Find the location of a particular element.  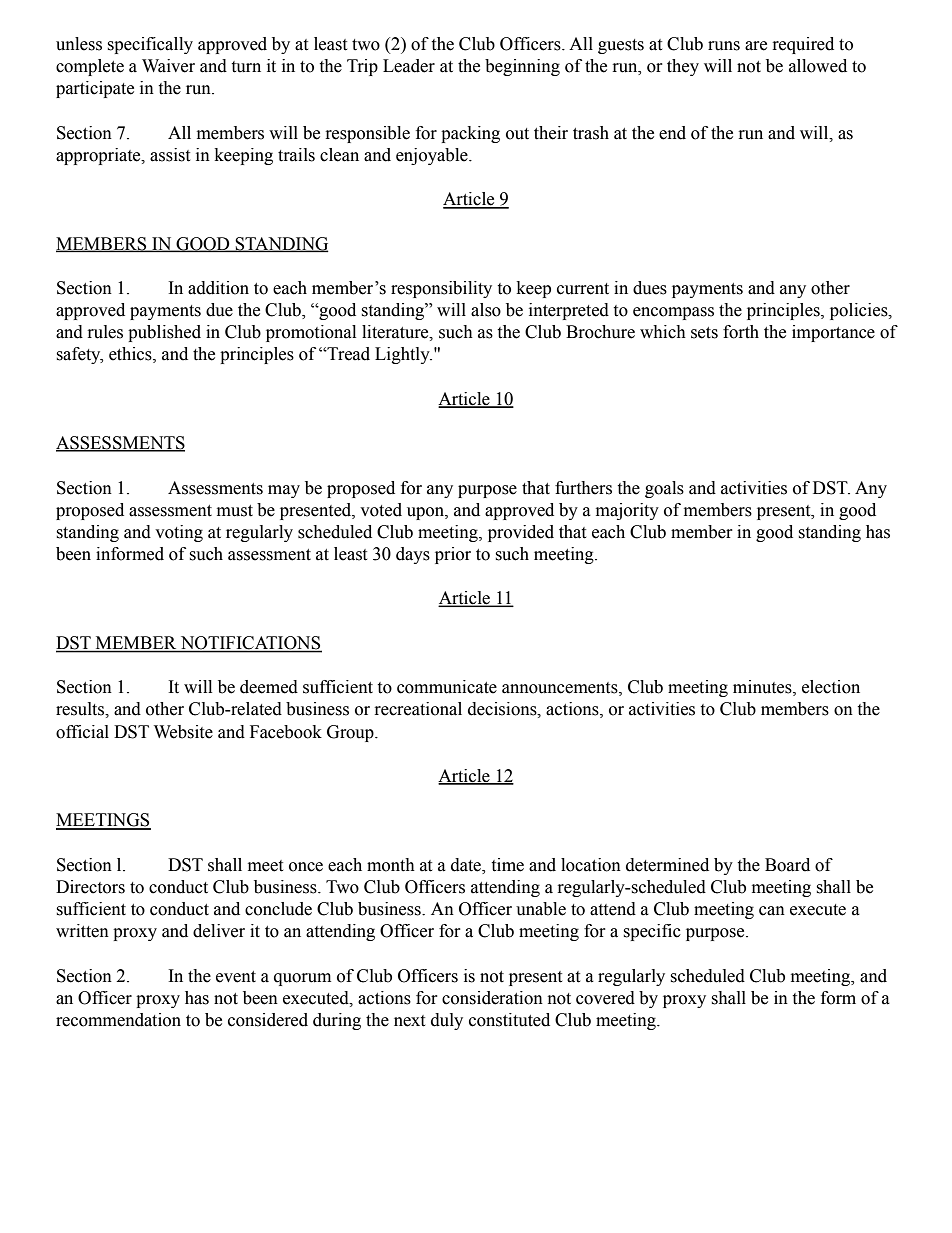

recreational is located at coordinates (418, 709).
